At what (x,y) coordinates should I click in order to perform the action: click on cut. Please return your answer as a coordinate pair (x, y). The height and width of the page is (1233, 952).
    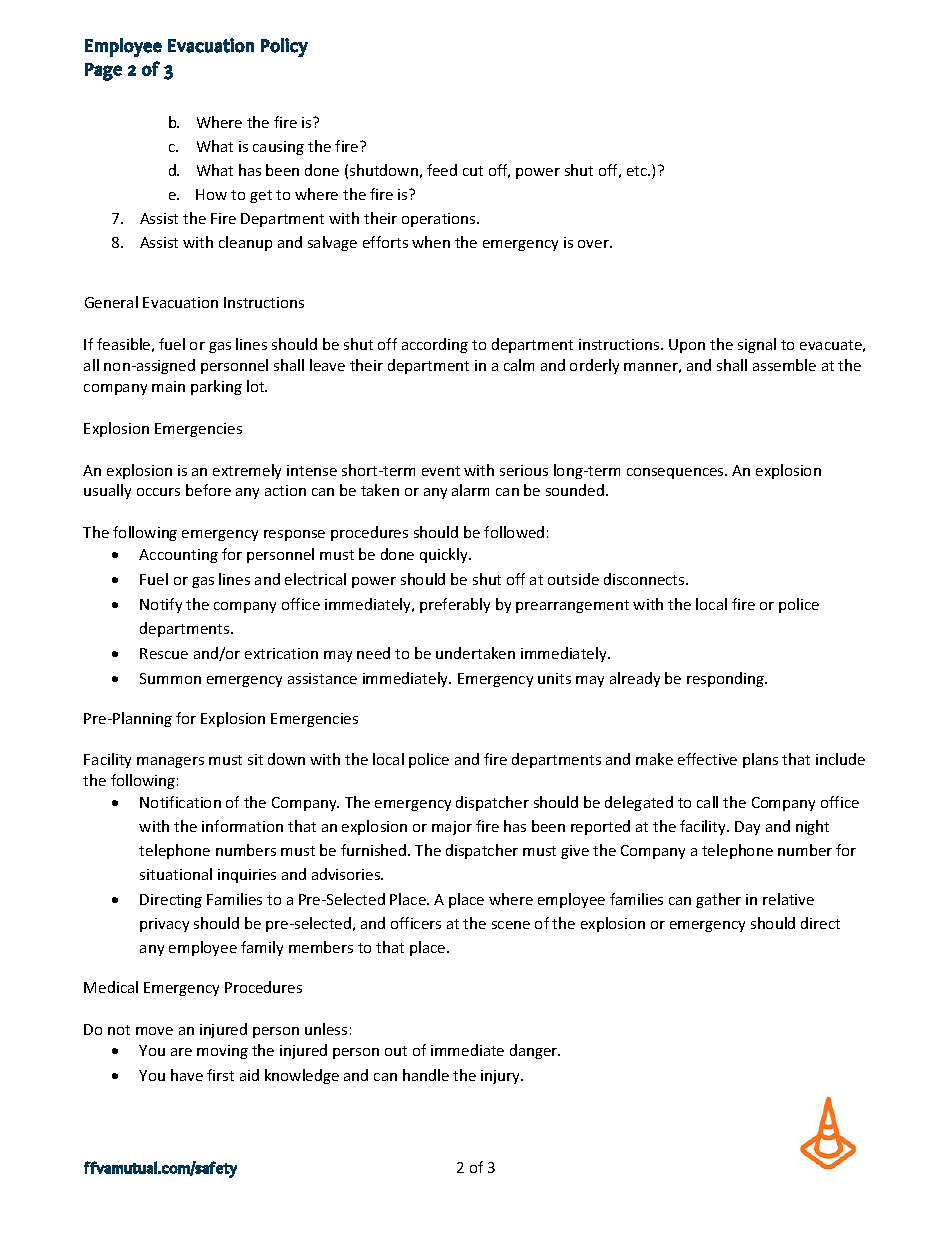
    Looking at the image, I should click on (473, 171).
